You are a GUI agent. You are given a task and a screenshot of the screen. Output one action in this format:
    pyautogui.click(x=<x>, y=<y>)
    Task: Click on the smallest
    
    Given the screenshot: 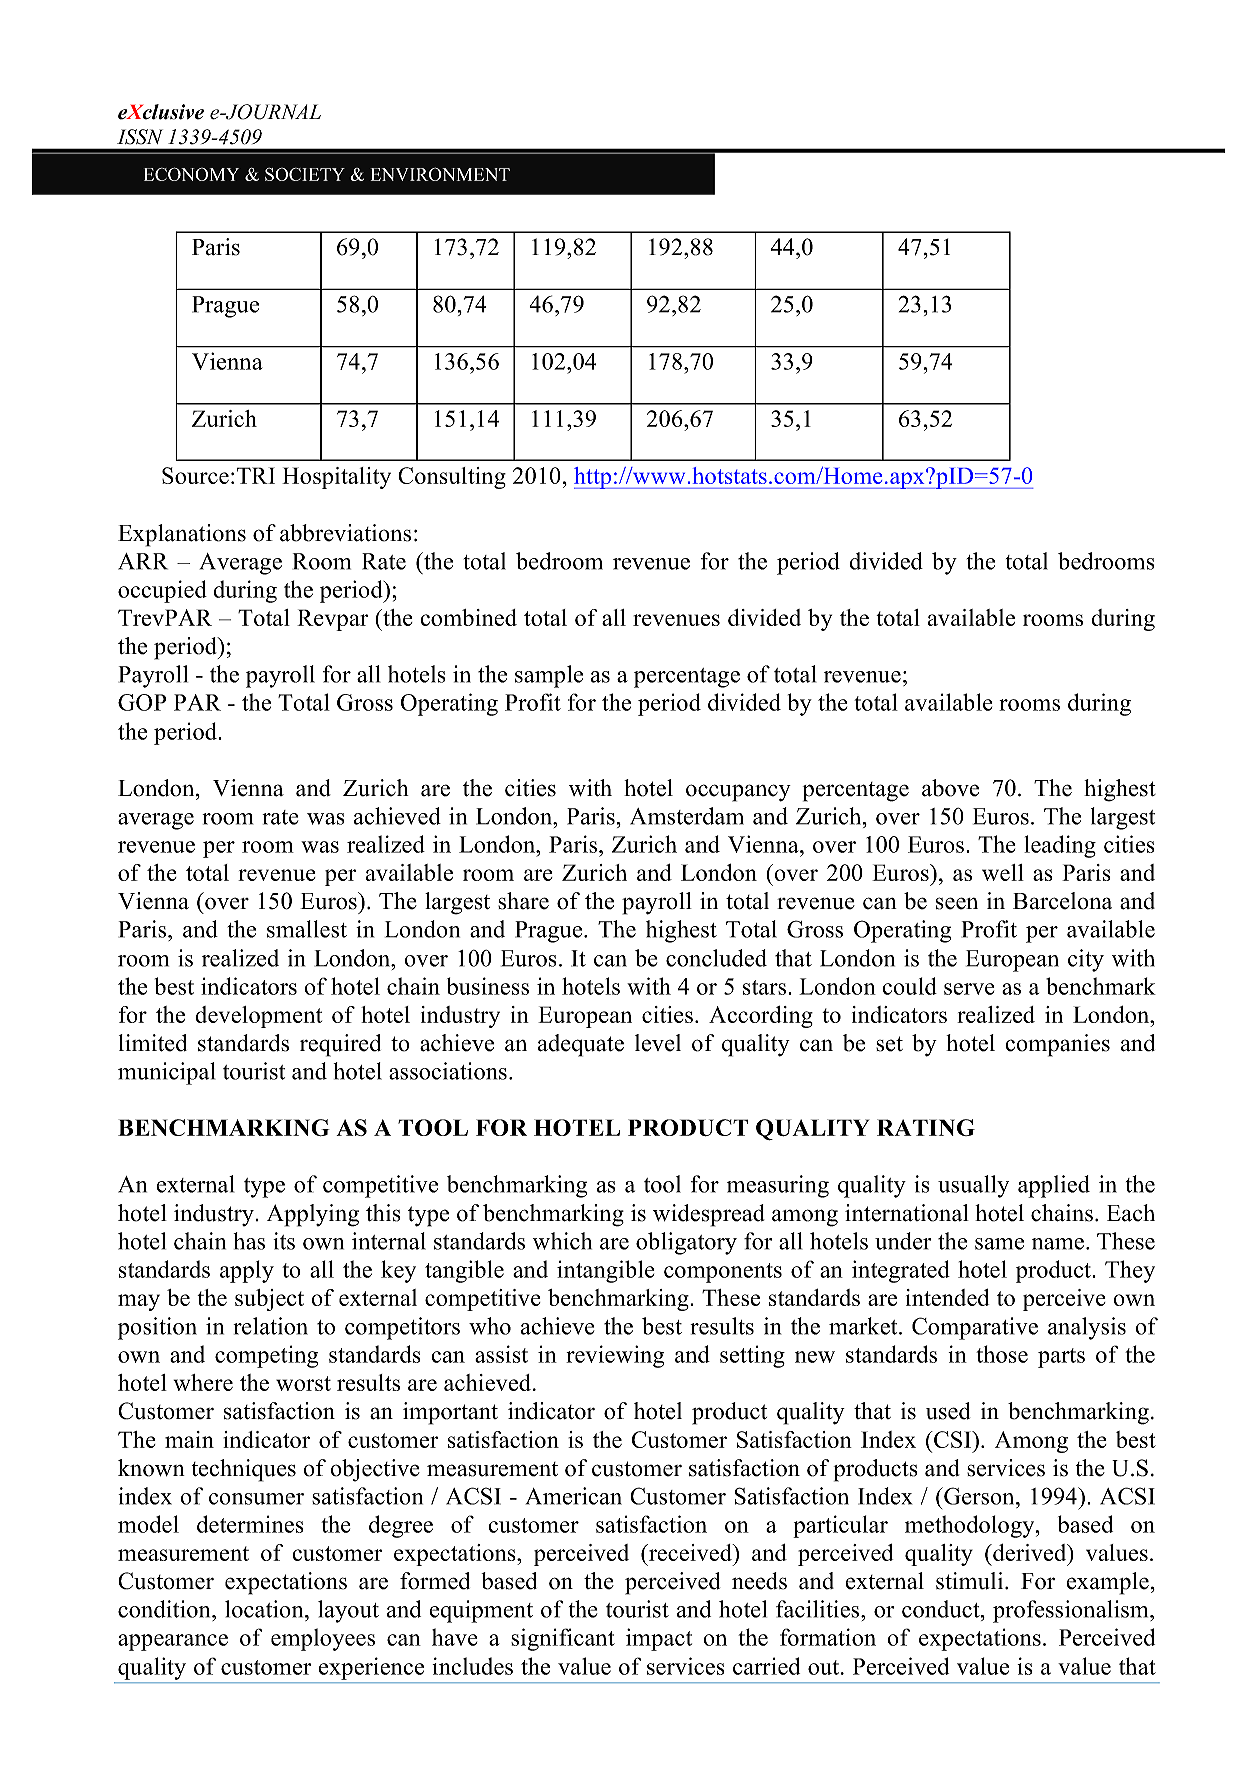 What is the action you would take?
    pyautogui.click(x=307, y=929)
